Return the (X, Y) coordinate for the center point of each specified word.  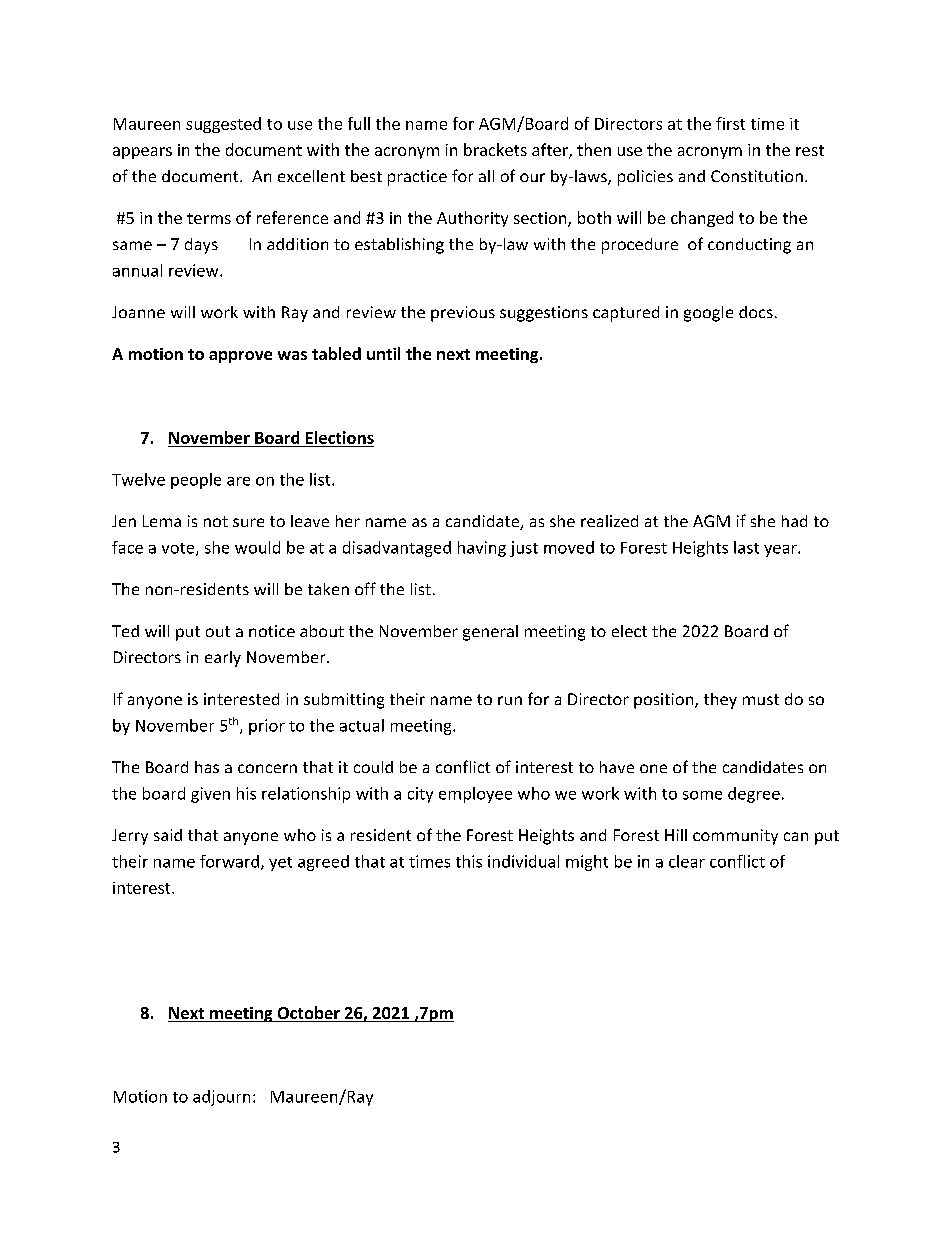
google (708, 314)
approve (240, 357)
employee (475, 795)
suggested (223, 125)
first (730, 123)
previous (463, 314)
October (308, 1014)
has (207, 767)
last (746, 547)
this (469, 861)
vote (179, 549)
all (486, 176)
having (482, 549)
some (702, 795)
